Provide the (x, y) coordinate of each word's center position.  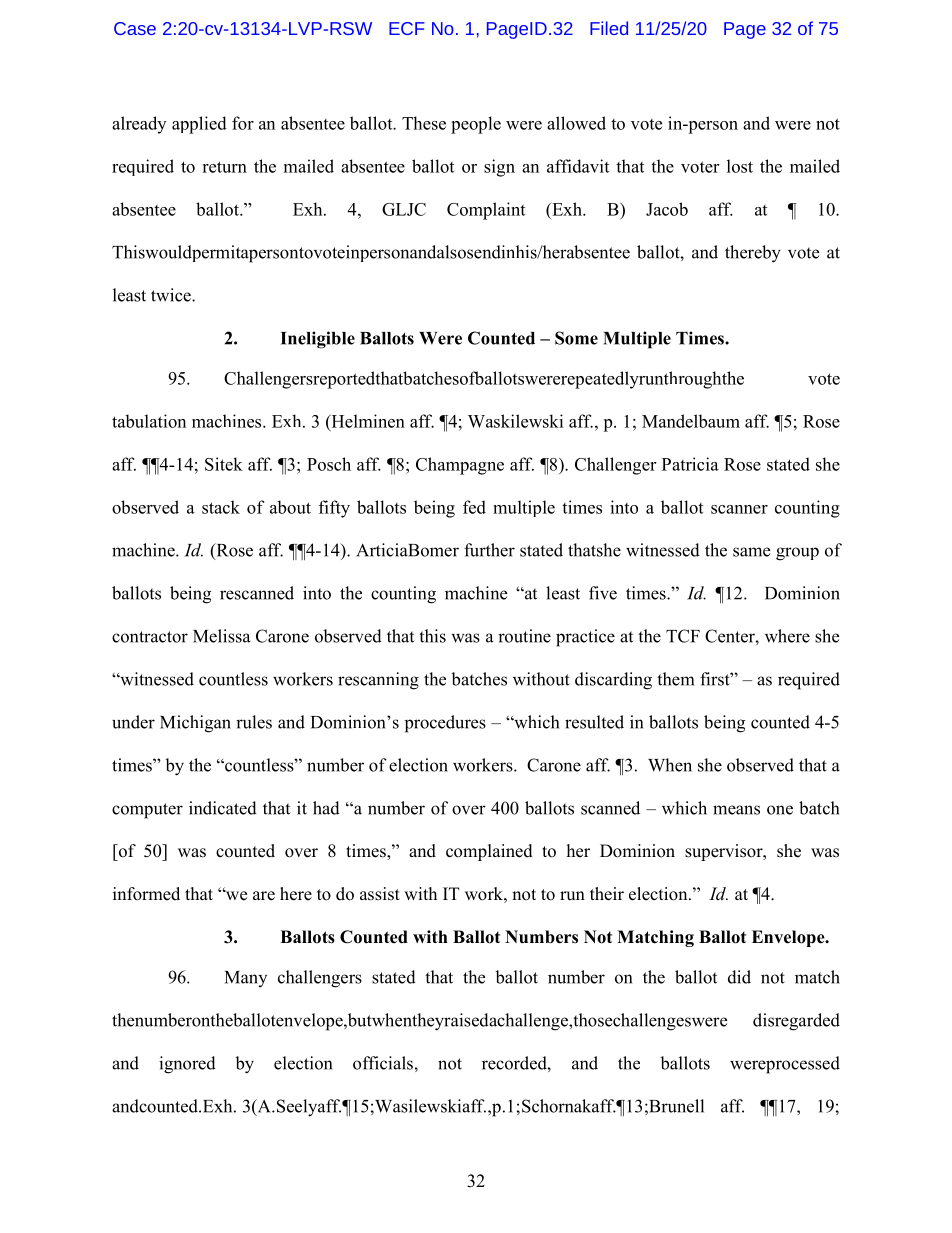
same (751, 552)
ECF (407, 28)
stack (221, 507)
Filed (609, 28)
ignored (187, 1065)
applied (199, 125)
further (489, 550)
